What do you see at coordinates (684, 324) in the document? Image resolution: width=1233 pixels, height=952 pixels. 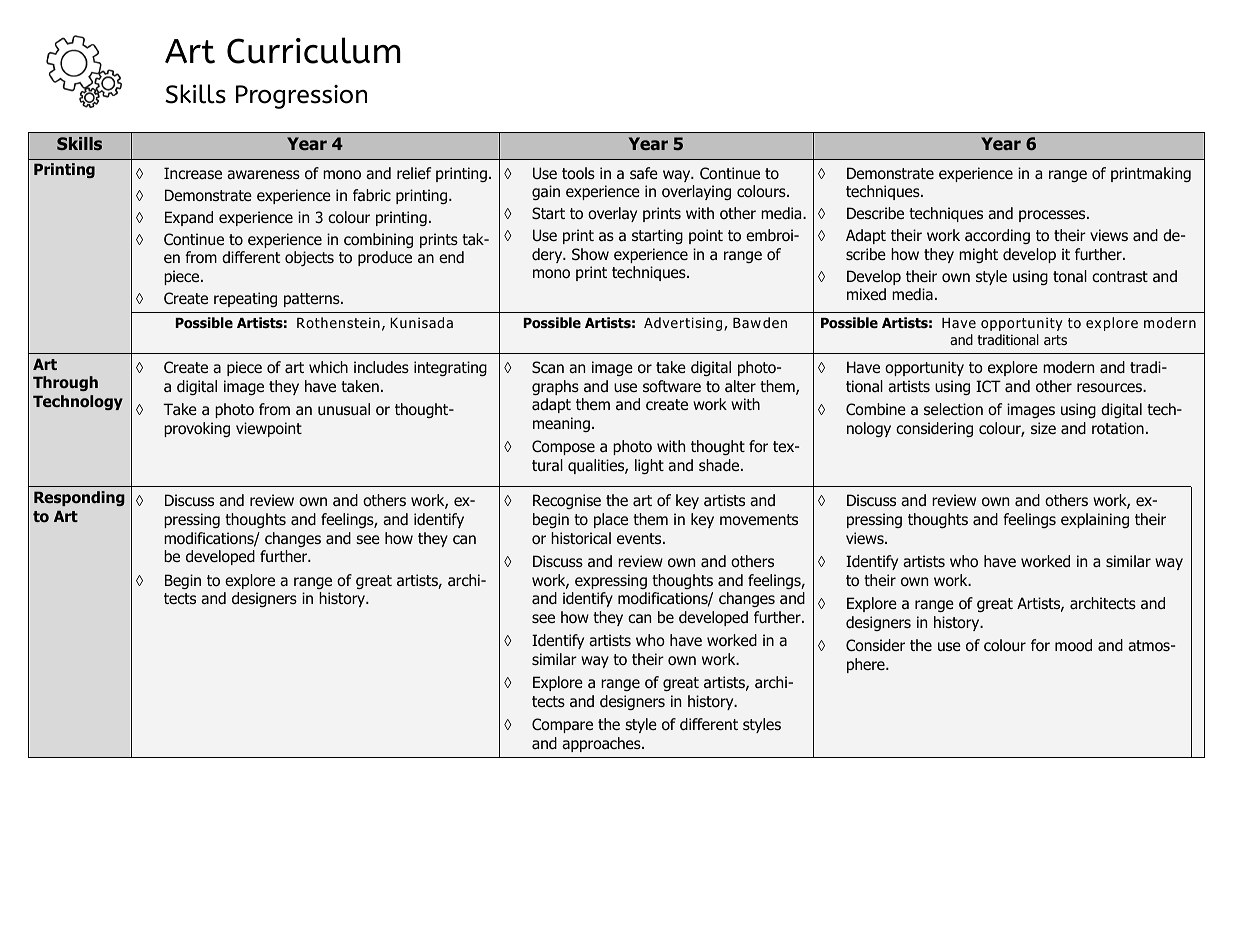 I see `Advertising` at bounding box center [684, 324].
